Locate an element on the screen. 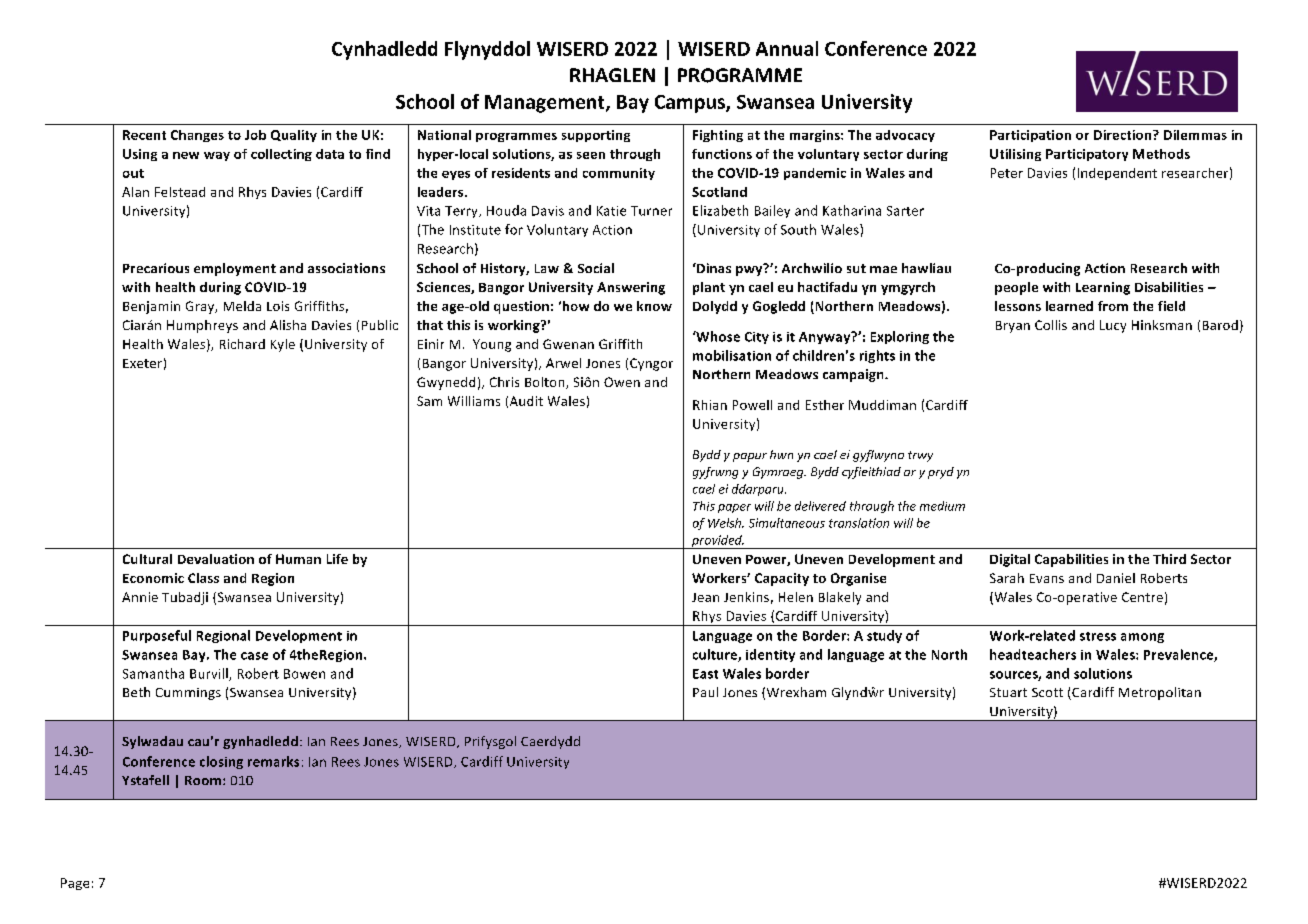  Bryan is located at coordinates (1013, 327).
